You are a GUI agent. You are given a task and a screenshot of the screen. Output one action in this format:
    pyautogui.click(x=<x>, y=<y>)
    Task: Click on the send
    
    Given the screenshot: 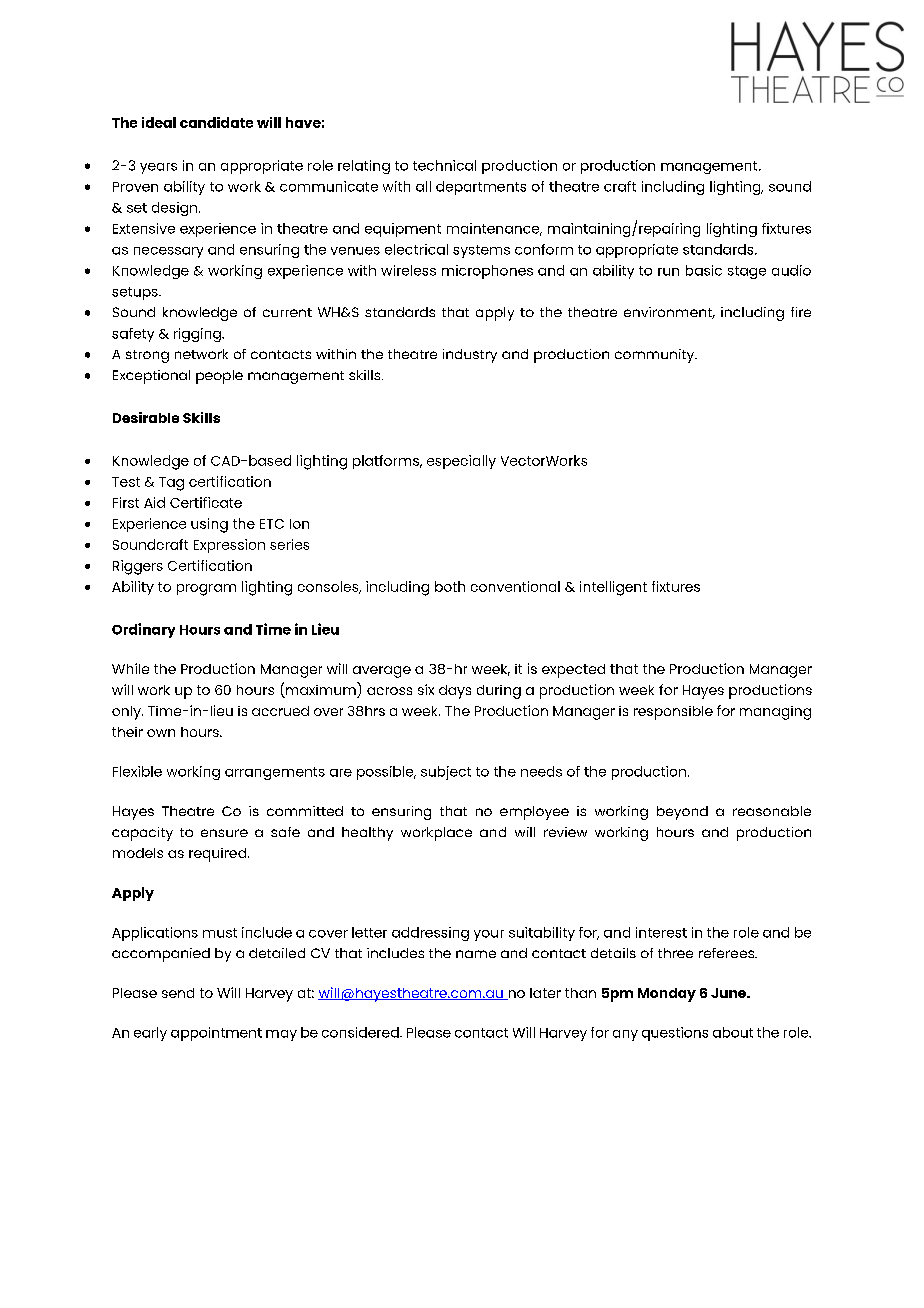 What is the action you would take?
    pyautogui.click(x=178, y=993)
